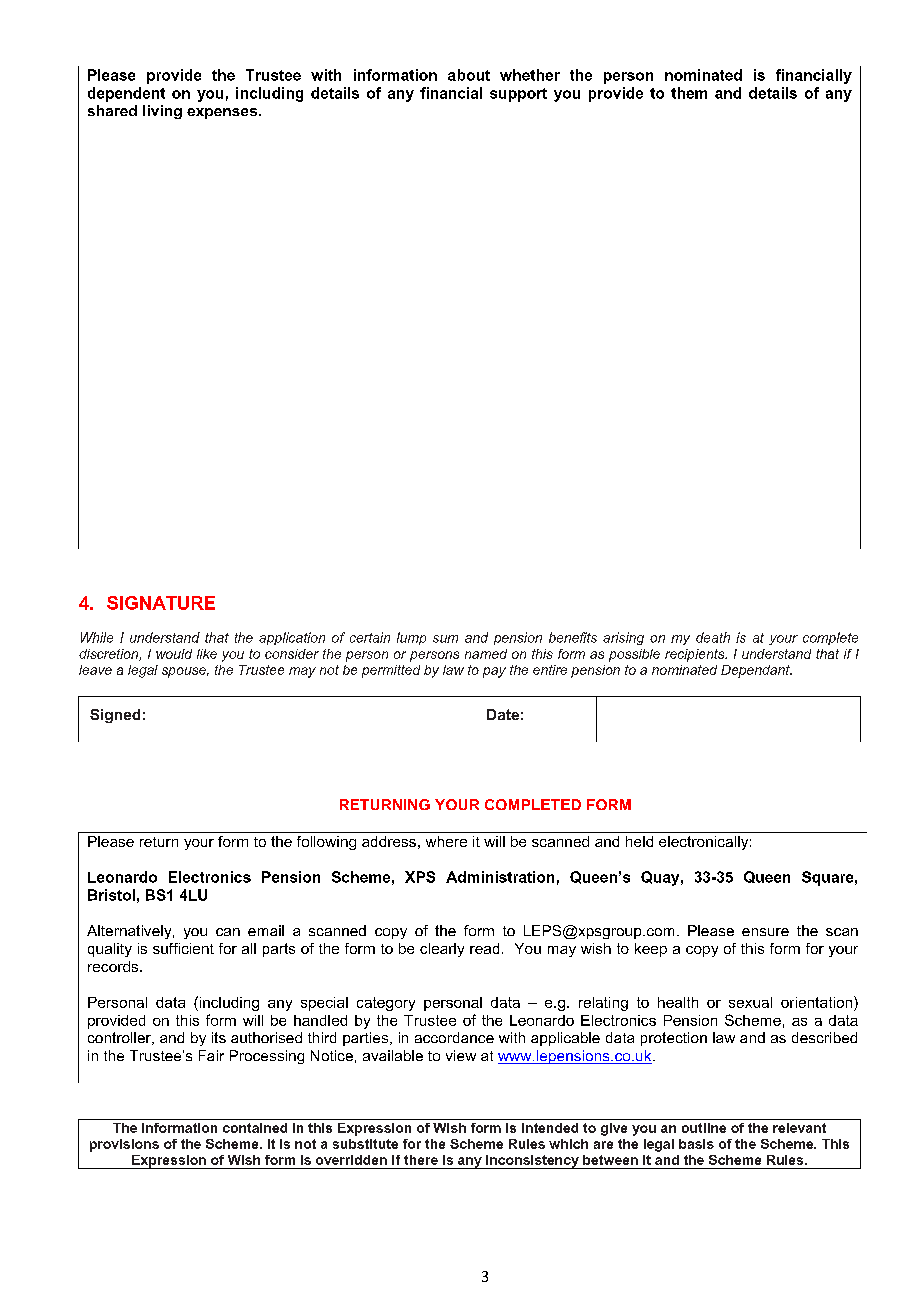 This document has height=1308, width=924. Describe the element at coordinates (115, 716) in the document. I see `Signed` at that location.
